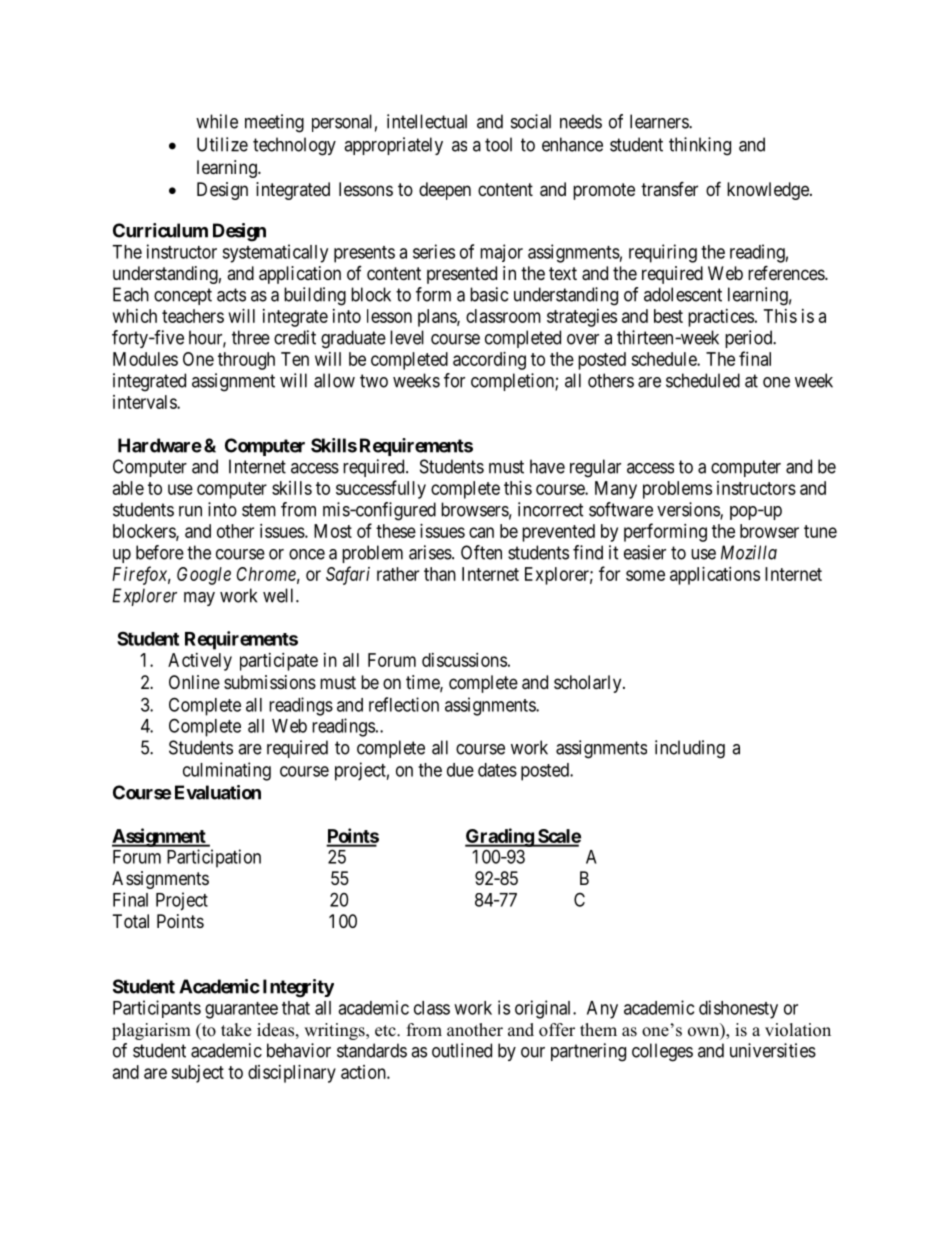 This screenshot has height=1233, width=952. I want to click on take, so click(236, 1030).
